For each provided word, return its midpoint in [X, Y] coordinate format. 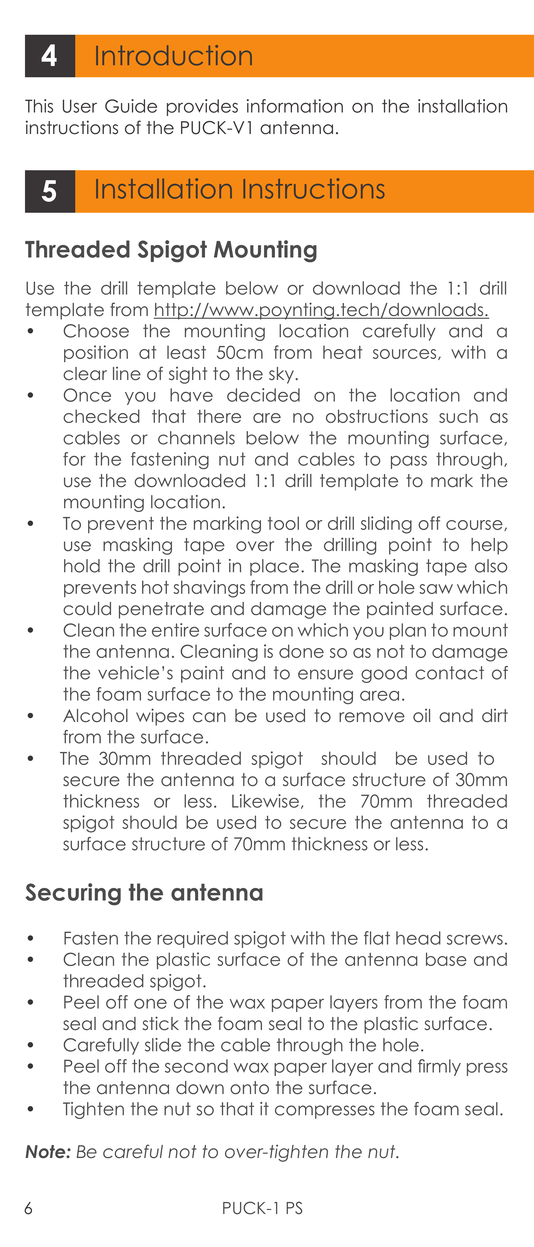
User [80, 106]
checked [101, 416]
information [295, 106]
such [458, 416]
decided [263, 395]
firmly [439, 1067]
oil [421, 716]
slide [163, 1045]
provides [202, 107]
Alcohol [95, 716]
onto [249, 1088]
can [209, 717]
